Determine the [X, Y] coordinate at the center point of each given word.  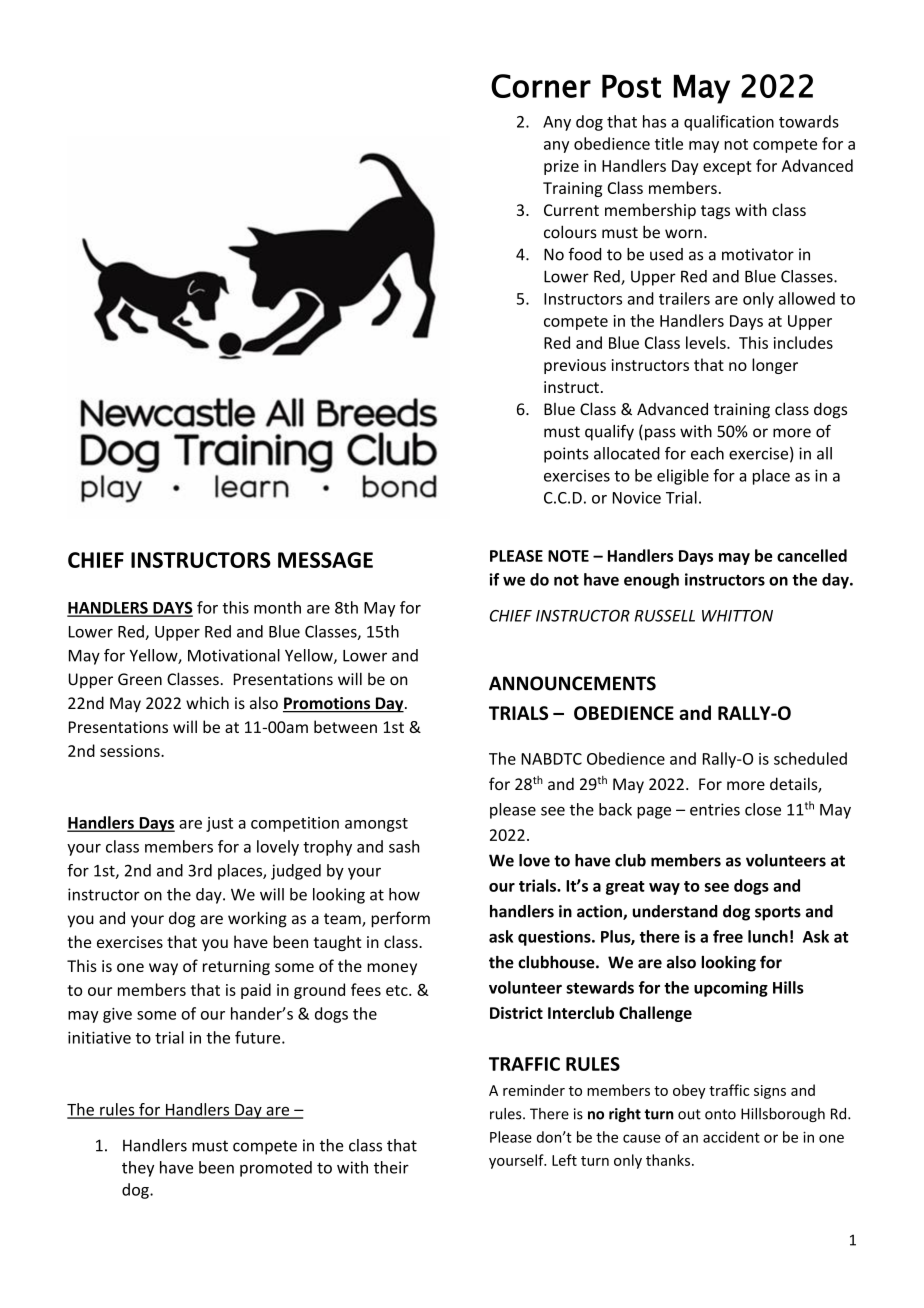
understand [675, 911]
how [404, 894]
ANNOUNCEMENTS [572, 683]
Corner [541, 86]
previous [575, 366]
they [138, 1169]
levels [707, 342]
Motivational [234, 655]
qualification [729, 123]
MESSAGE [325, 560]
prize [561, 167]
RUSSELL [665, 616]
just [219, 824]
